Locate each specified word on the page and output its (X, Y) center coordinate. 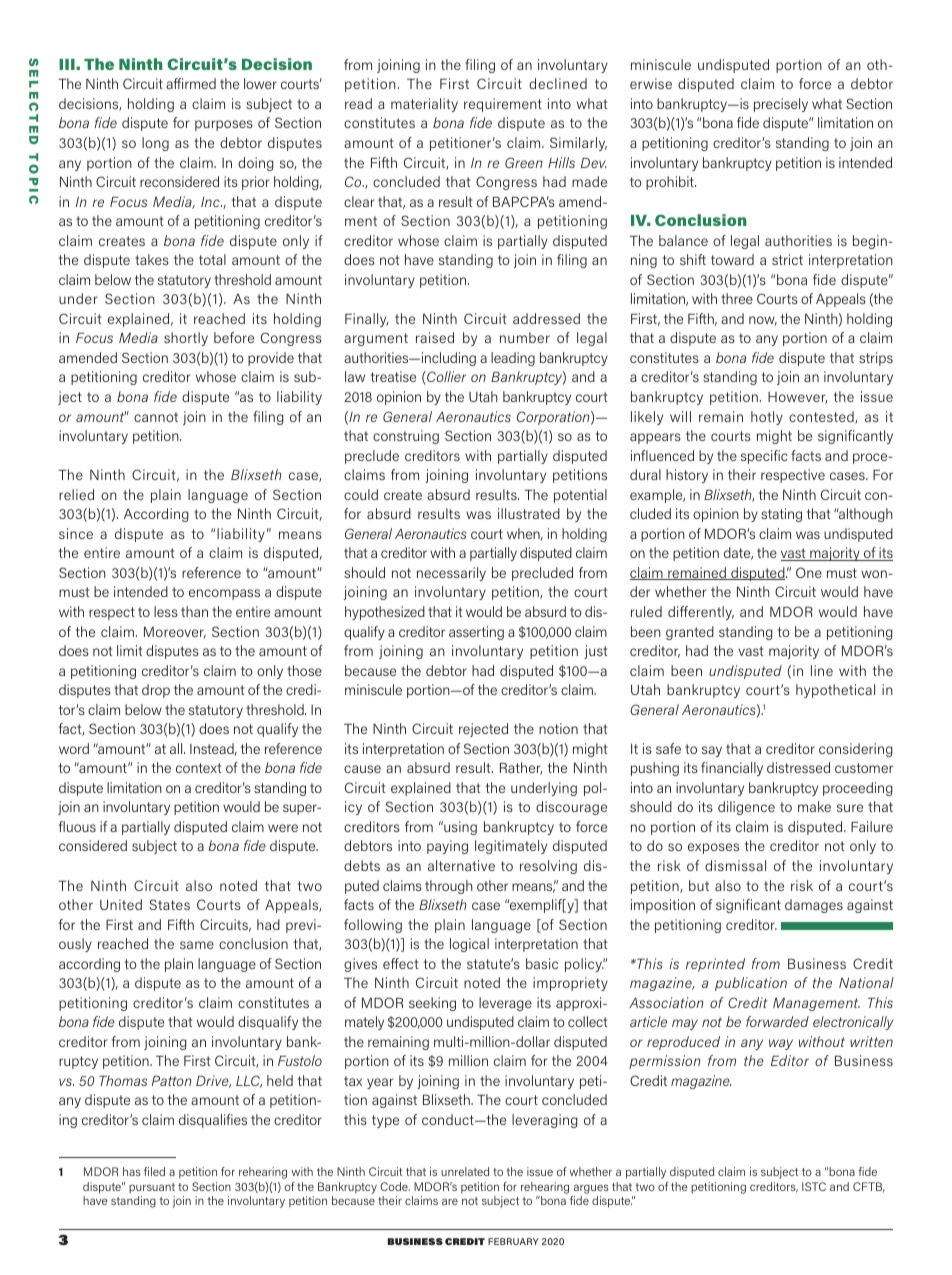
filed (154, 1171)
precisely (781, 105)
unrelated (465, 1171)
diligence (746, 808)
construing (406, 437)
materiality (424, 105)
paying (447, 847)
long (155, 144)
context (198, 768)
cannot (156, 417)
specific (764, 457)
